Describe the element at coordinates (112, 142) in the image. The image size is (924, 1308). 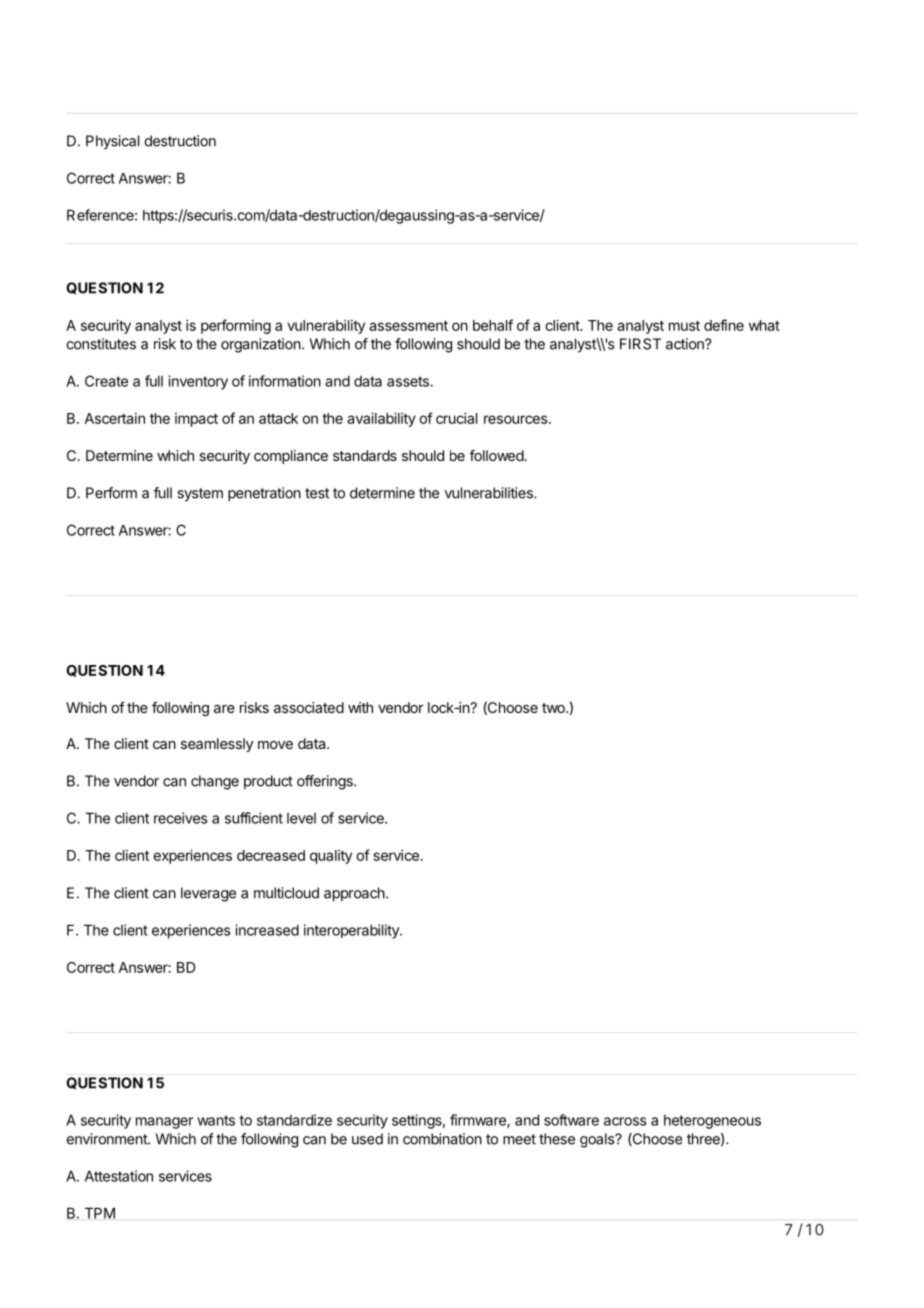
I see `Physical` at that location.
